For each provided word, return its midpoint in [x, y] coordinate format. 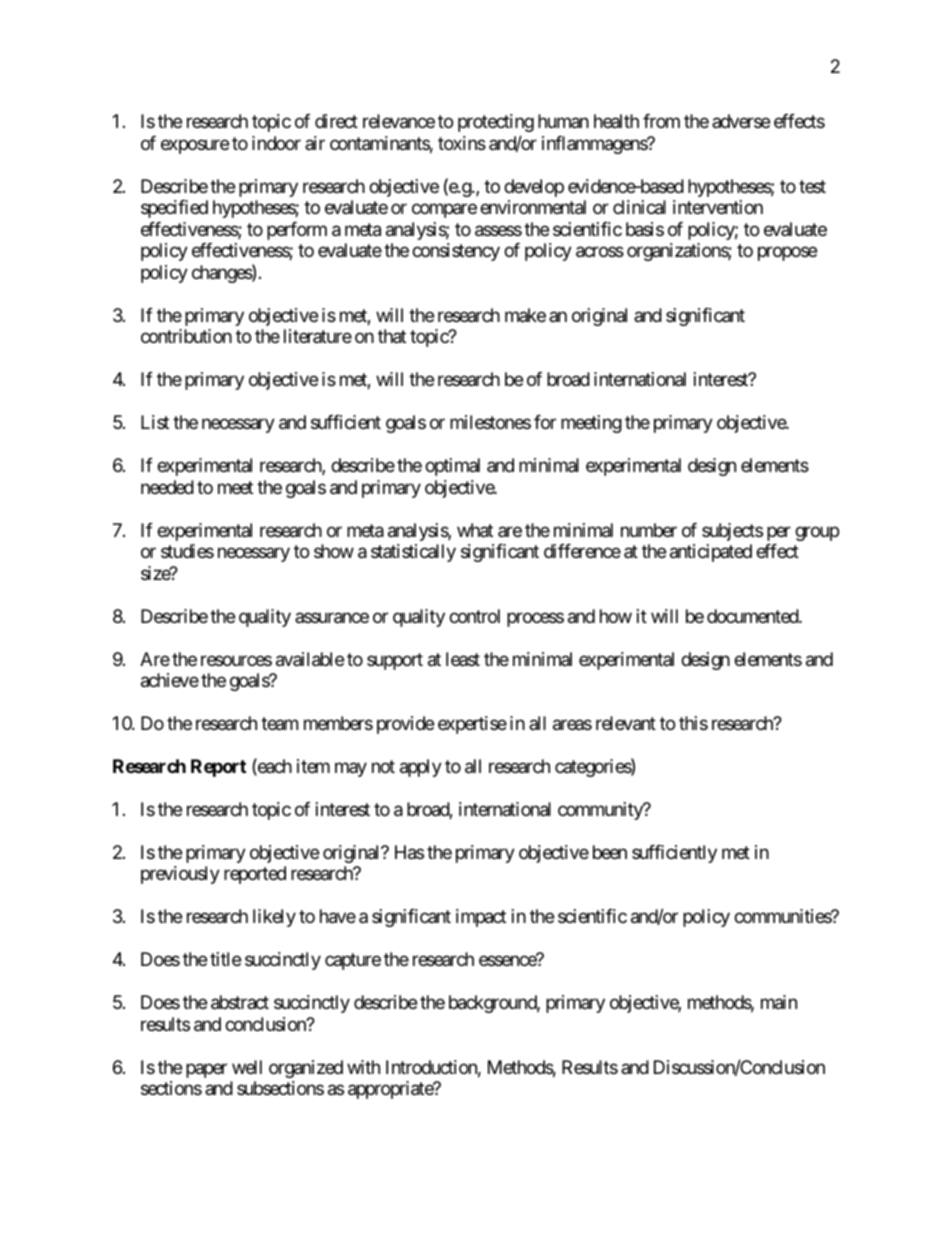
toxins [462, 143]
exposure [195, 146]
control [474, 616]
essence [508, 961]
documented [753, 616]
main [779, 1002]
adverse [741, 121]
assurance [332, 618]
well [247, 1067]
